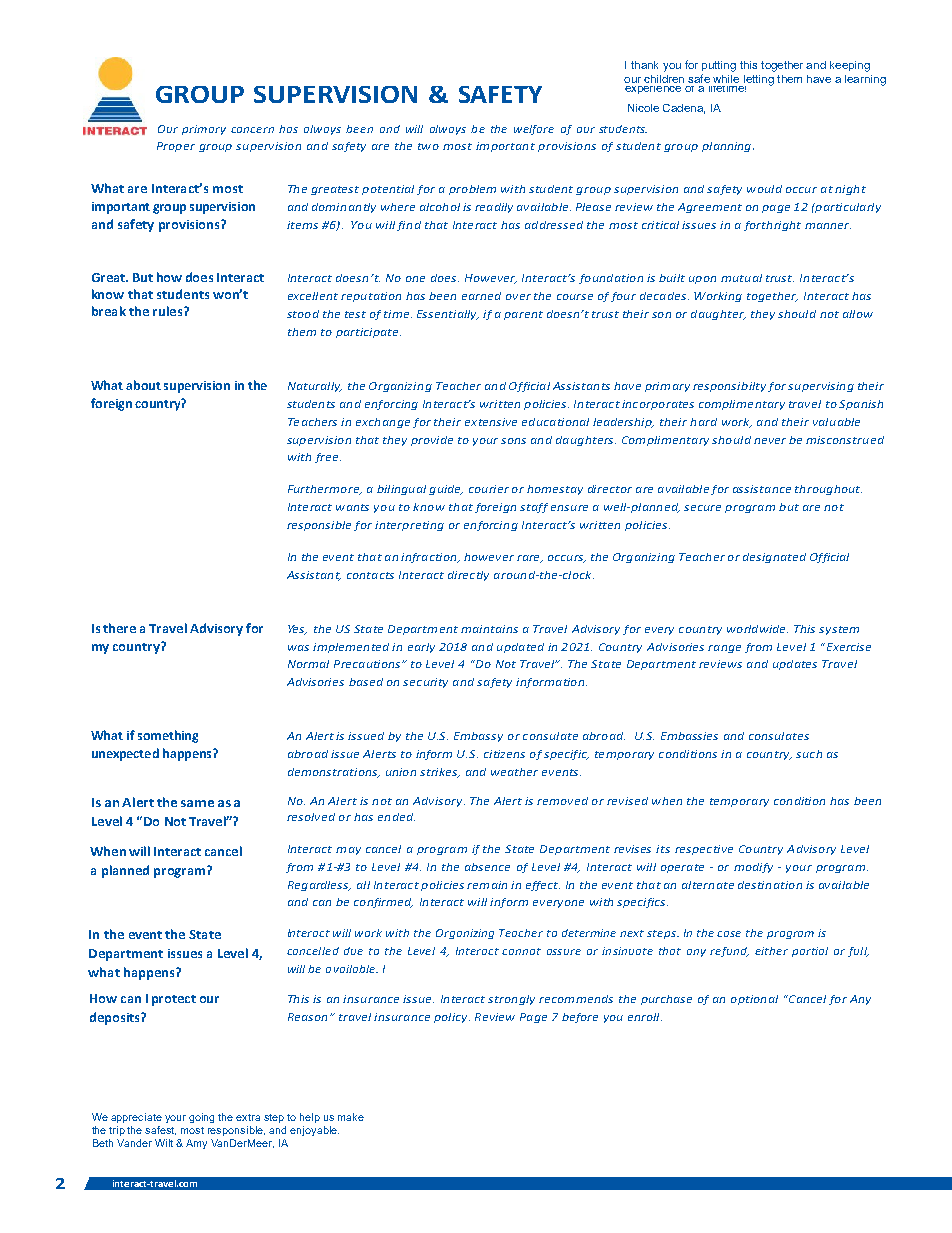 This page has height=1233, width=952. What do you see at coordinates (809, 754) in the page?
I see `such` at bounding box center [809, 754].
